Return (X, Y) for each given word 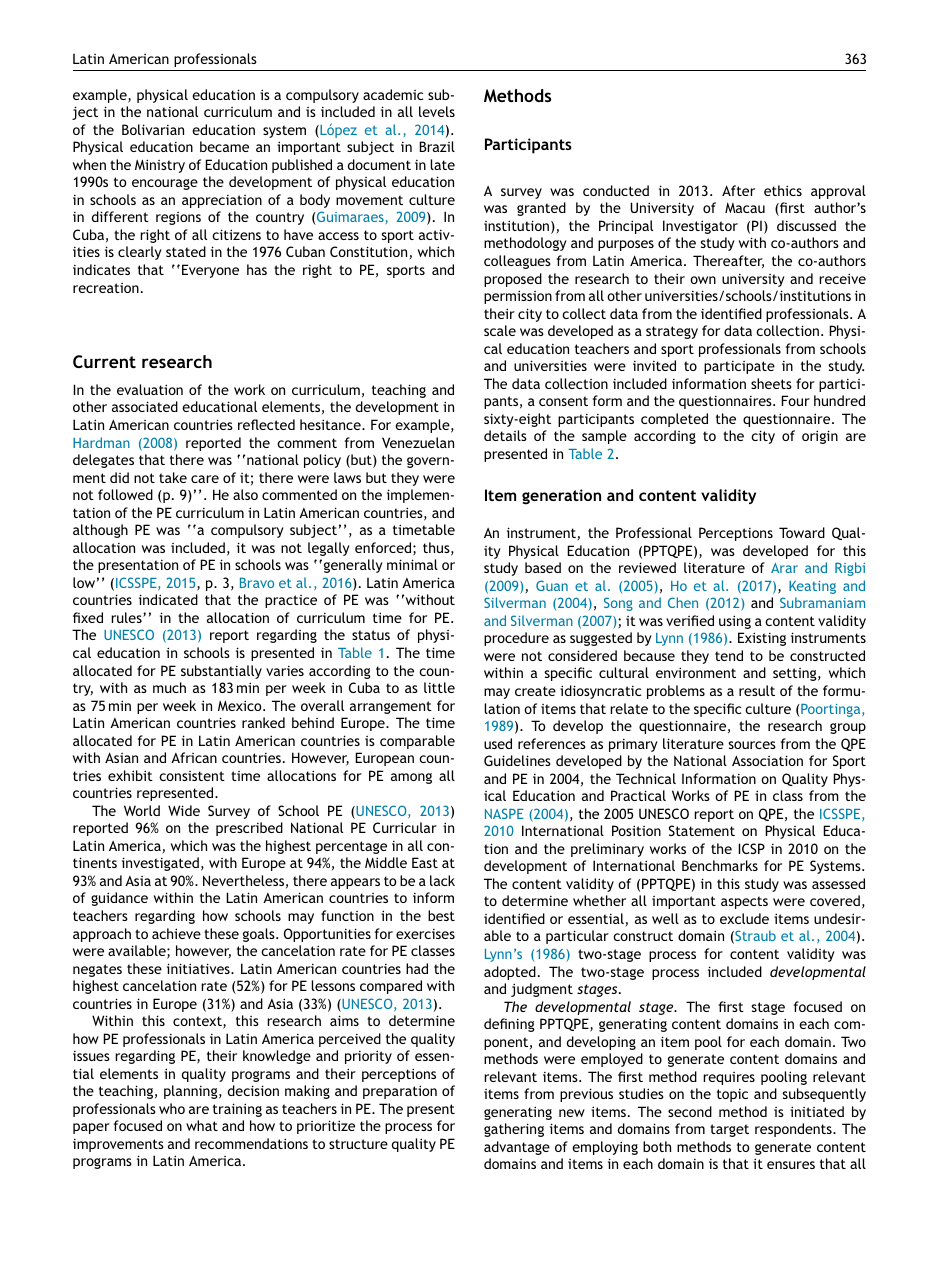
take (173, 477)
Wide (184, 810)
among (411, 778)
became (224, 146)
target (729, 1130)
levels (437, 111)
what (202, 1125)
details (505, 435)
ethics (783, 190)
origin (820, 437)
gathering (514, 1130)
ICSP (751, 848)
